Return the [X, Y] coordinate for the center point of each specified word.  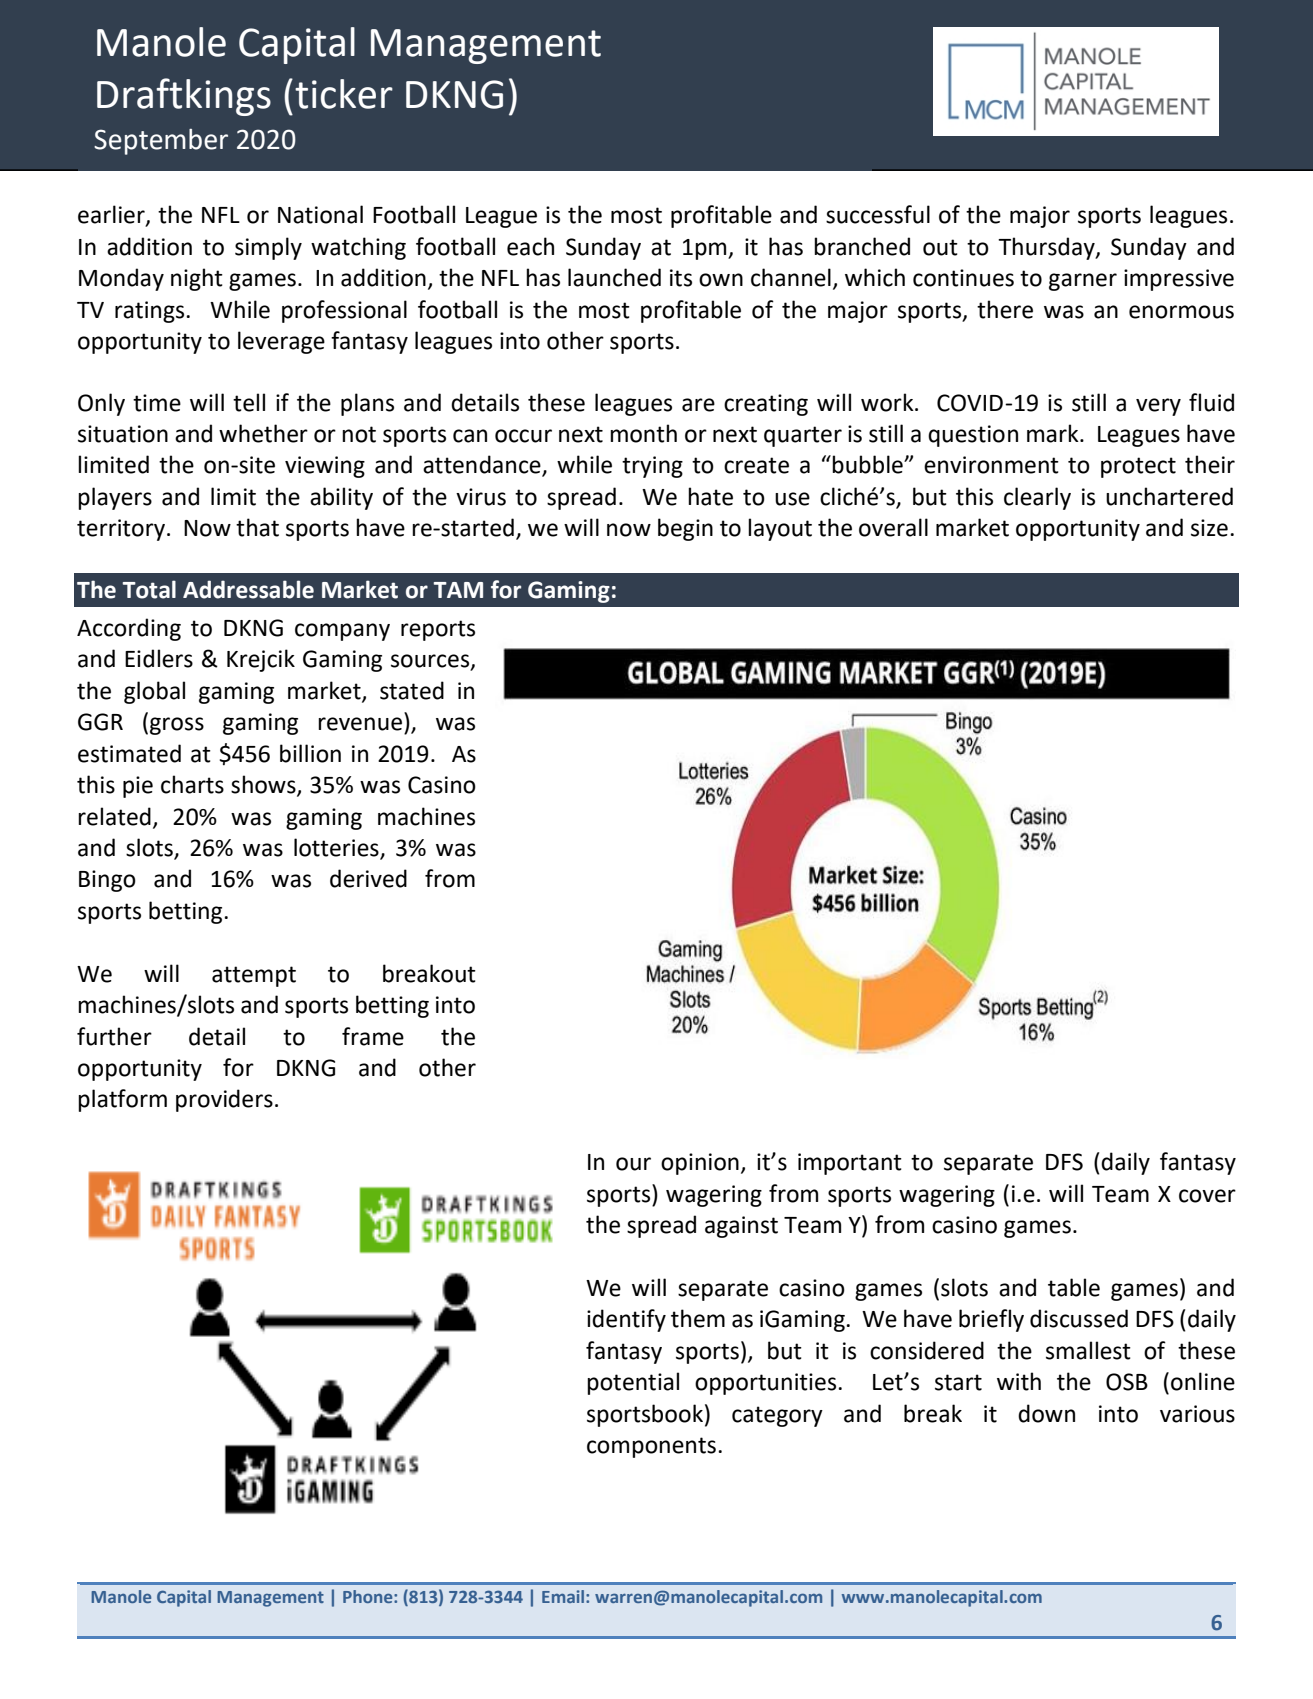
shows [264, 785]
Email [564, 1596]
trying [652, 467]
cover [1207, 1196]
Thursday [1047, 248]
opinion [700, 1164]
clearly [1037, 498]
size [1209, 528]
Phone [369, 1596]
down [1046, 1413]
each [530, 246]
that [257, 527]
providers [224, 1100]
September [161, 142]
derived [368, 878]
